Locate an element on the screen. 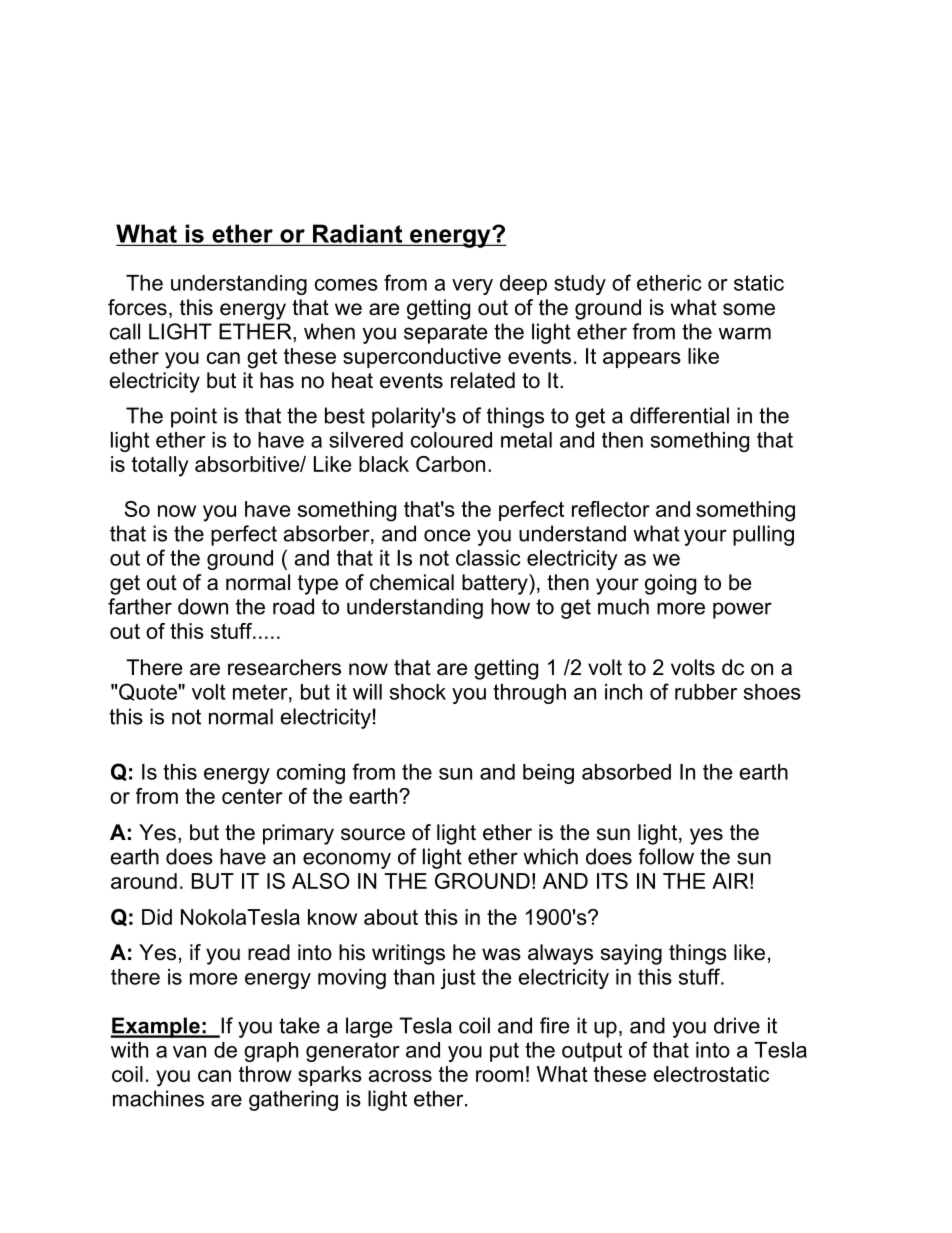  source is located at coordinates (373, 834).
